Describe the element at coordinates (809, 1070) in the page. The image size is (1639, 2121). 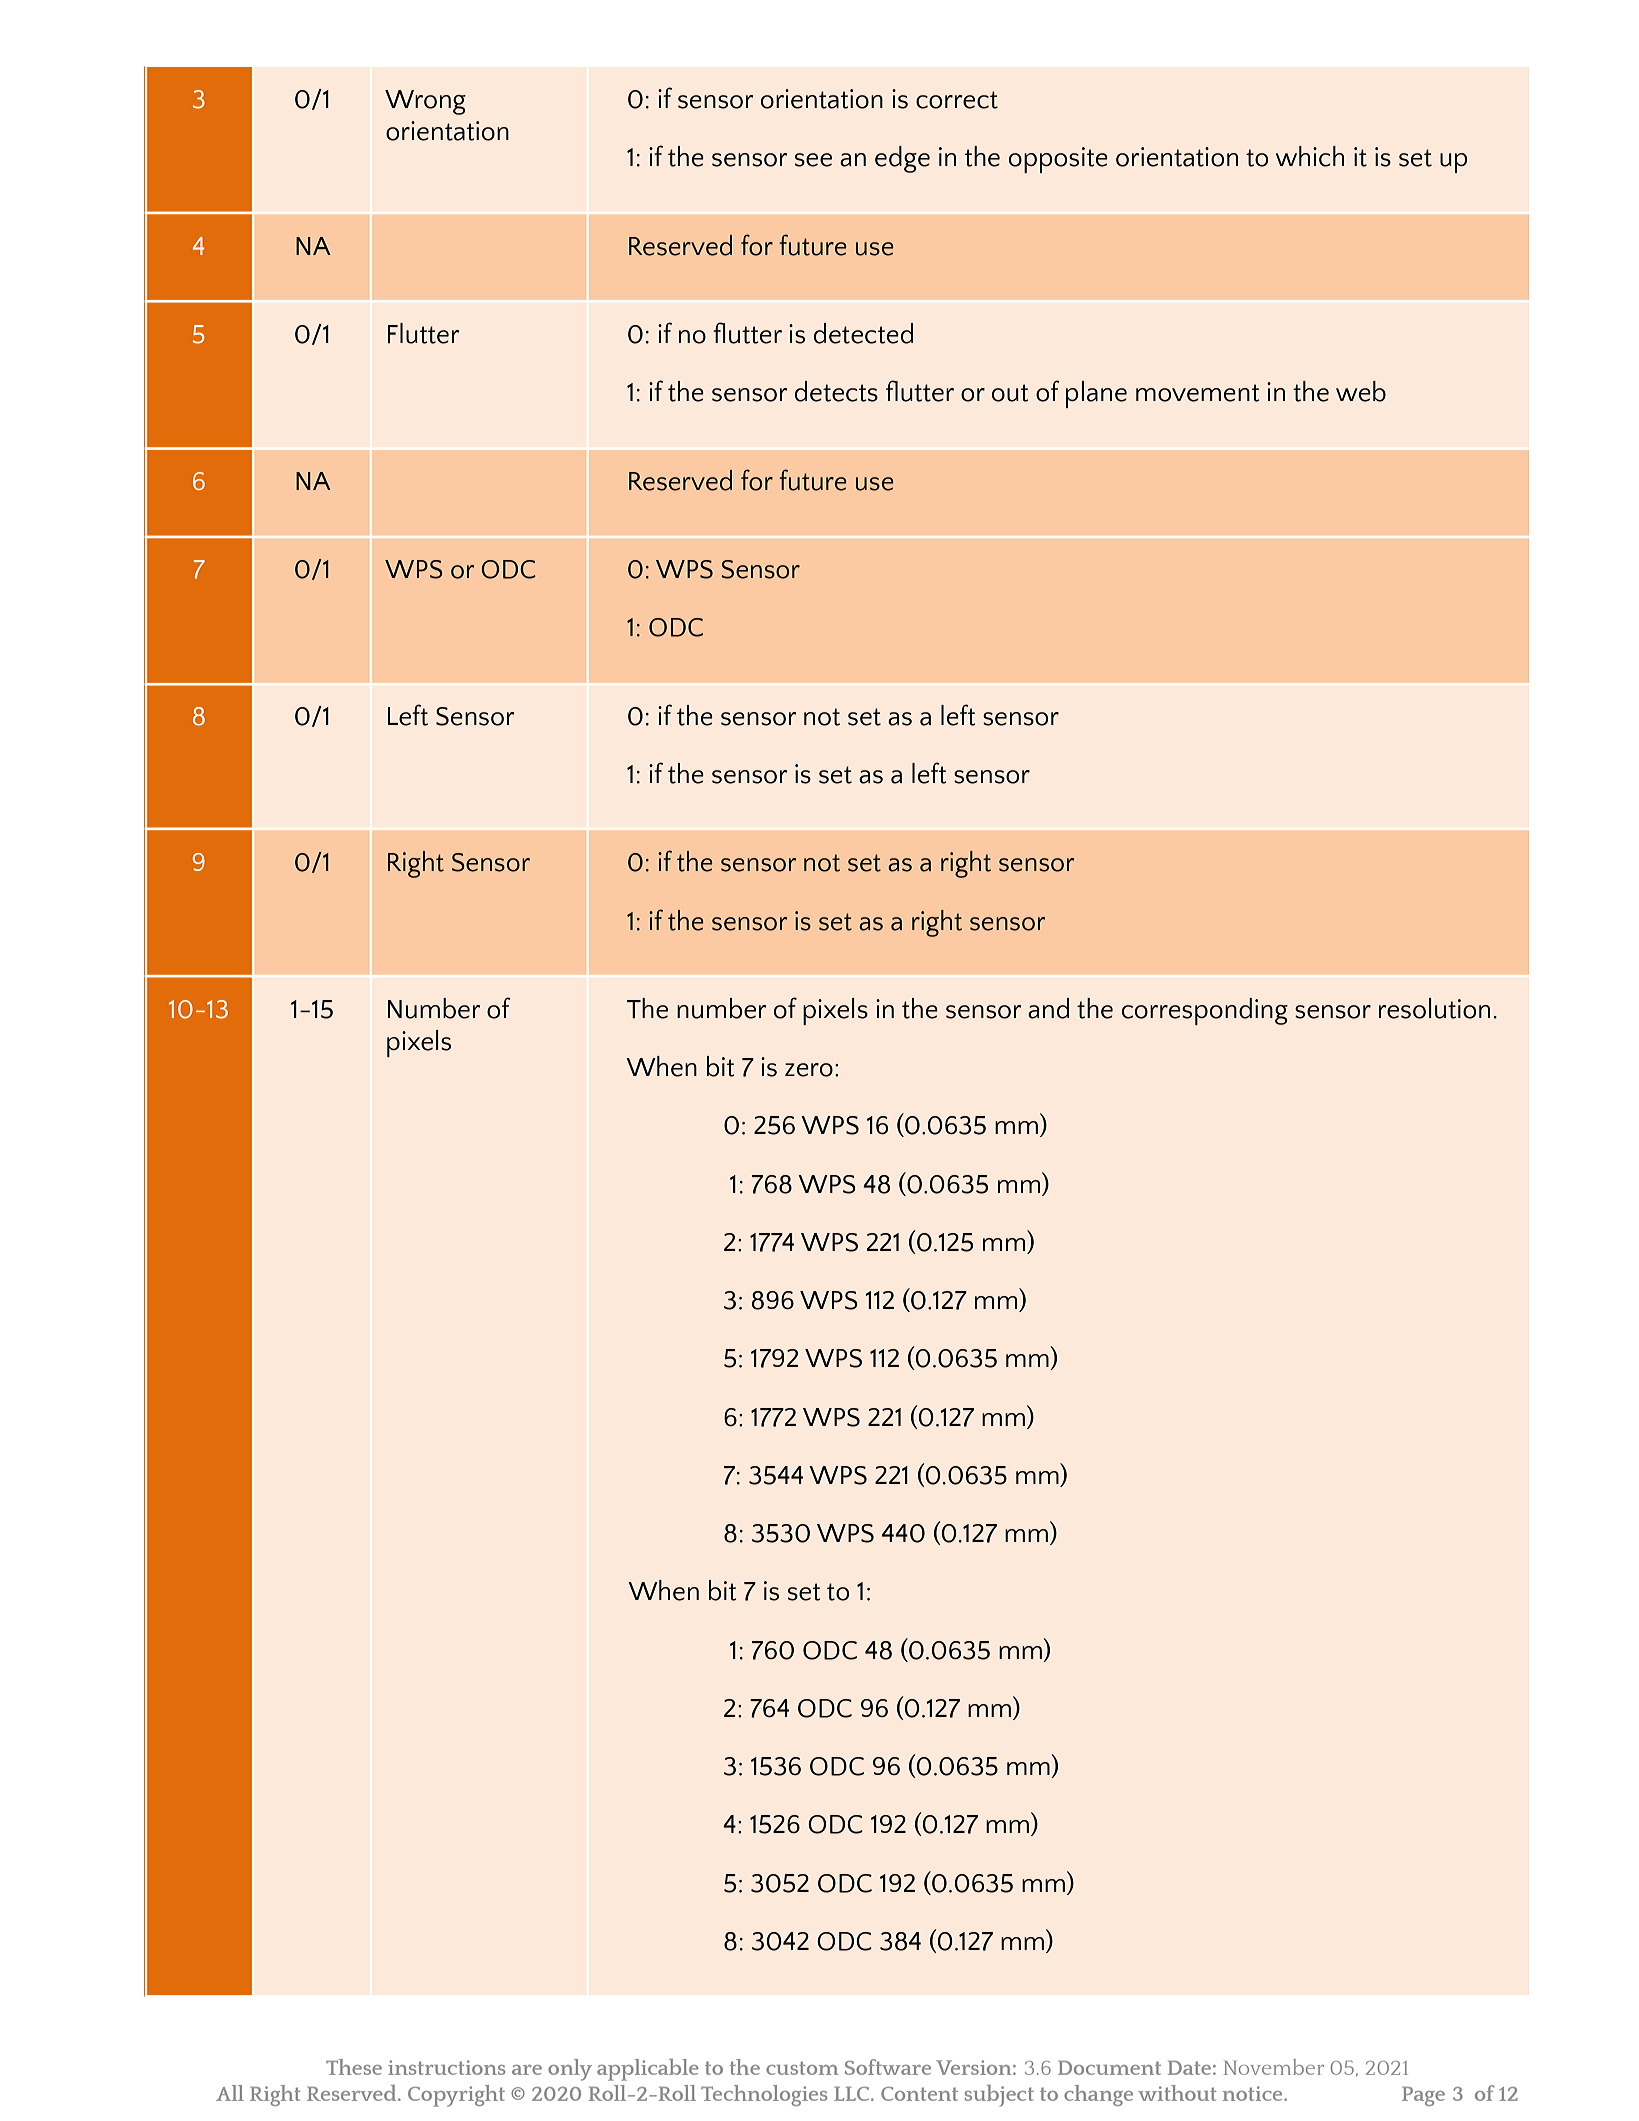
I see `zero` at that location.
